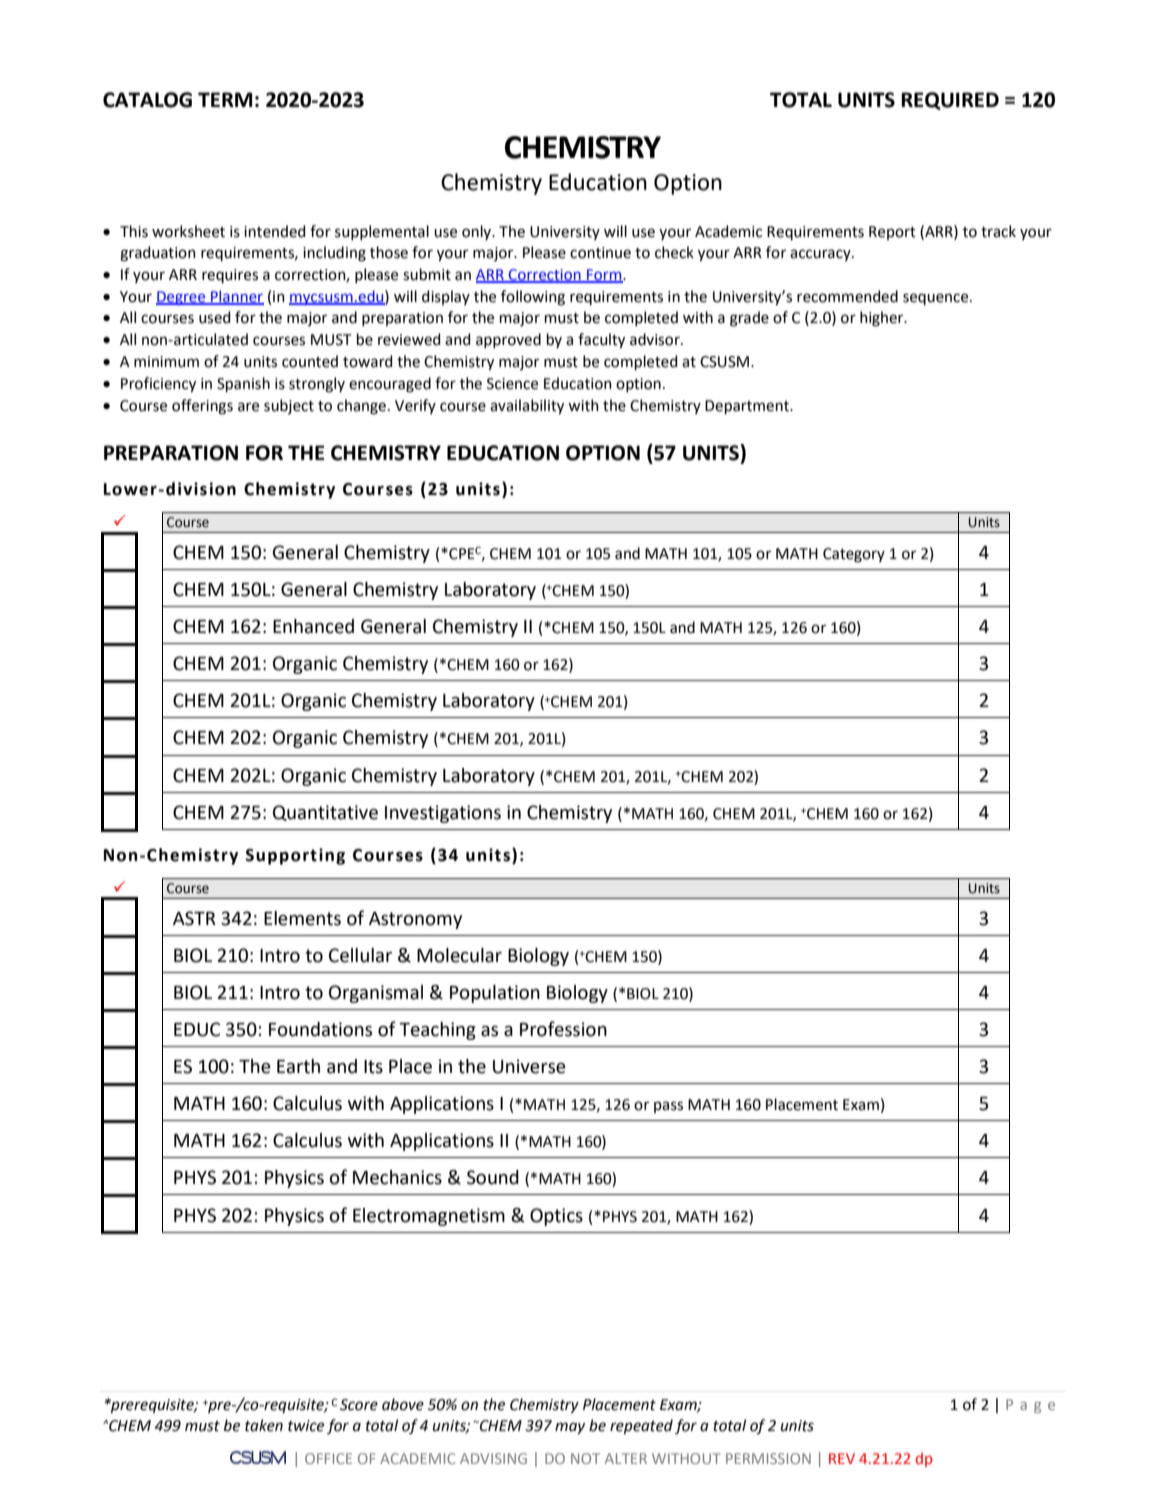  What do you see at coordinates (264, 1425) in the page?
I see `taken` at bounding box center [264, 1425].
